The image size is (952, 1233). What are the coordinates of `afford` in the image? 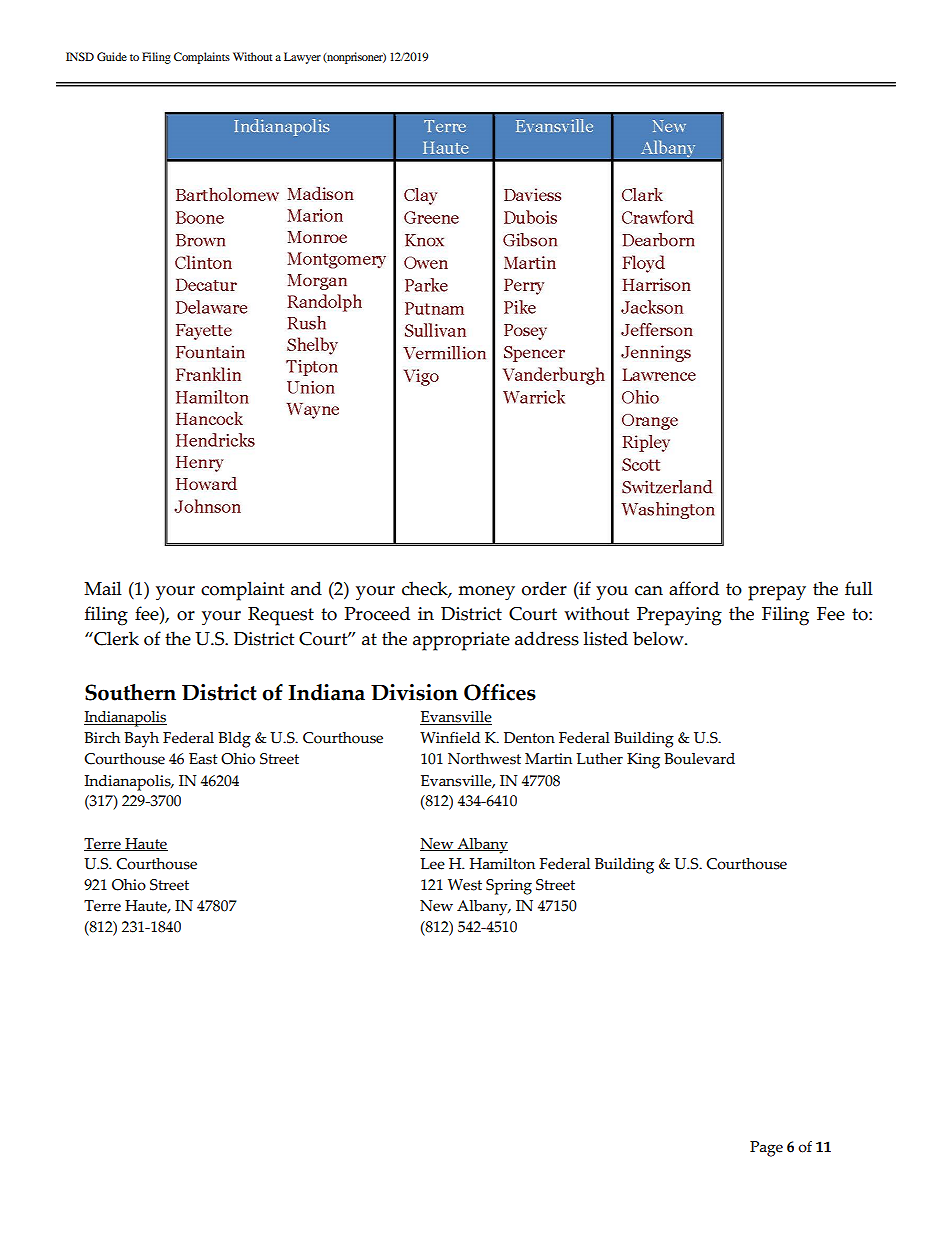 It's located at (694, 588).
